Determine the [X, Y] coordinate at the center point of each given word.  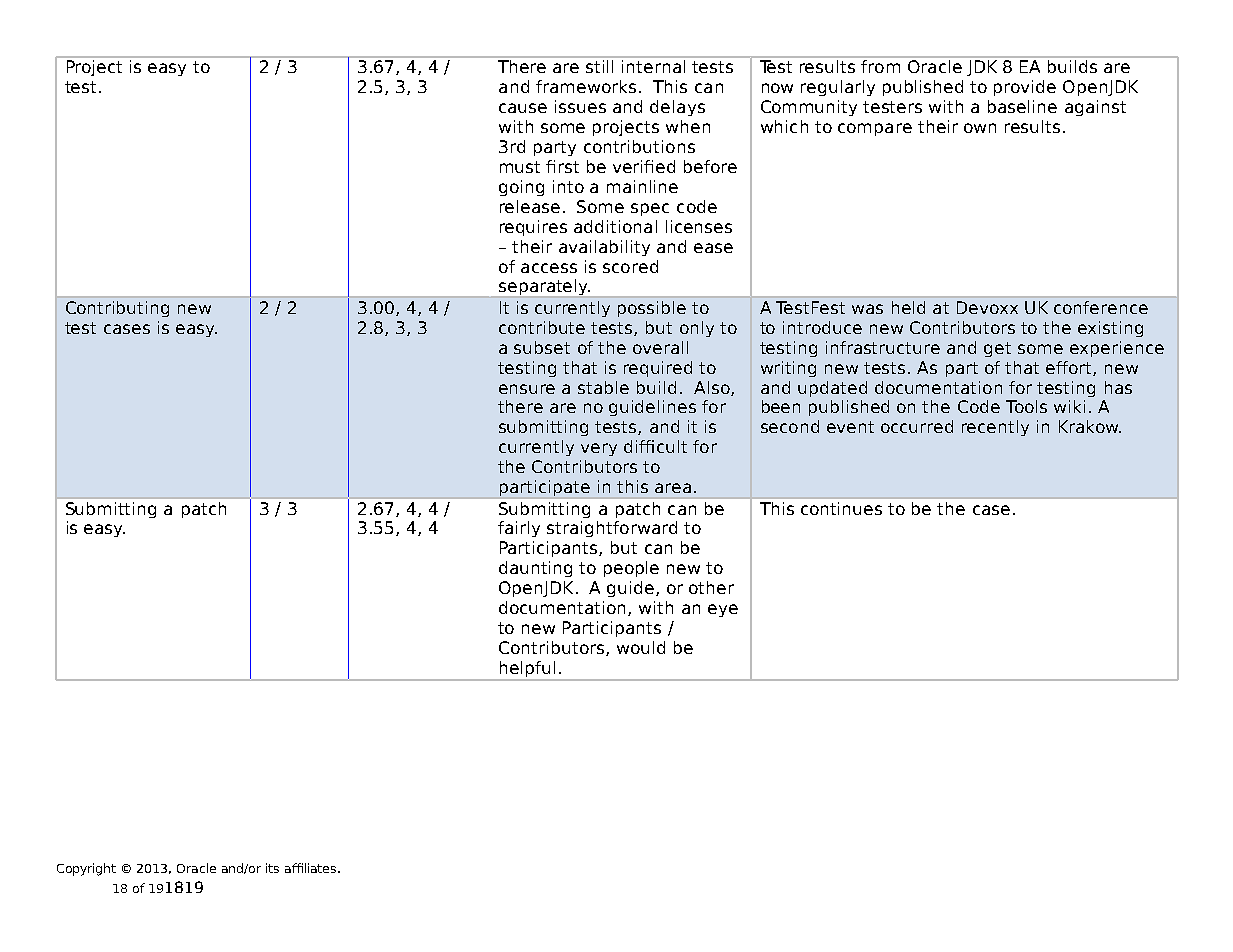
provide [1025, 88]
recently [995, 428]
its [272, 868]
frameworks [586, 86]
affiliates [312, 868]
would [641, 647]
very [599, 449]
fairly [519, 529]
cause [523, 108]
